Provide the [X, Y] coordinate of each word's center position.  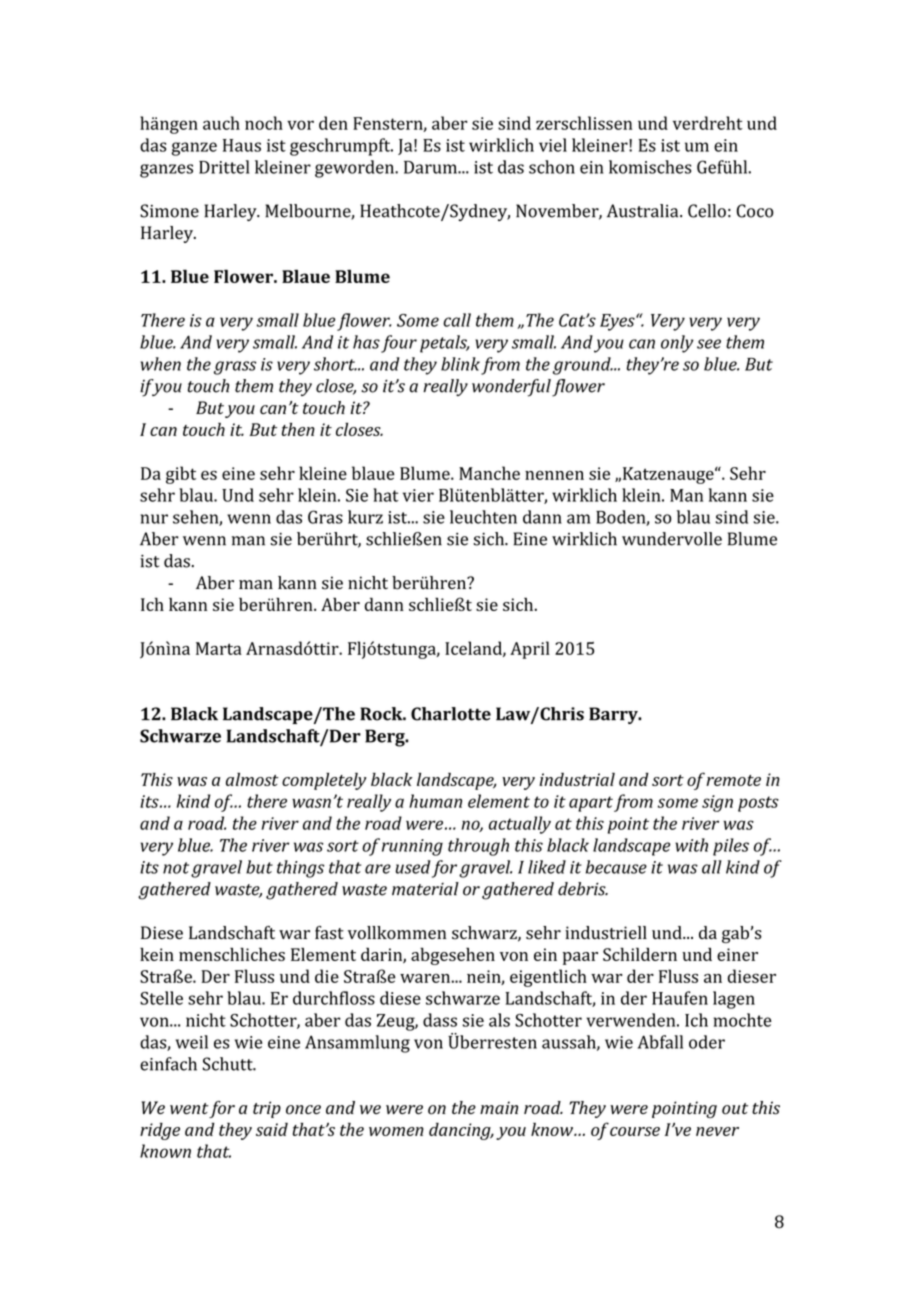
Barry [614, 715]
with [691, 845]
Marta [219, 648]
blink [460, 364]
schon [552, 167]
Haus [242, 145]
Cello [707, 211]
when [161, 364]
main [499, 1107]
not [176, 868]
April [530, 650]
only [677, 344]
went [189, 1109]
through [478, 847]
